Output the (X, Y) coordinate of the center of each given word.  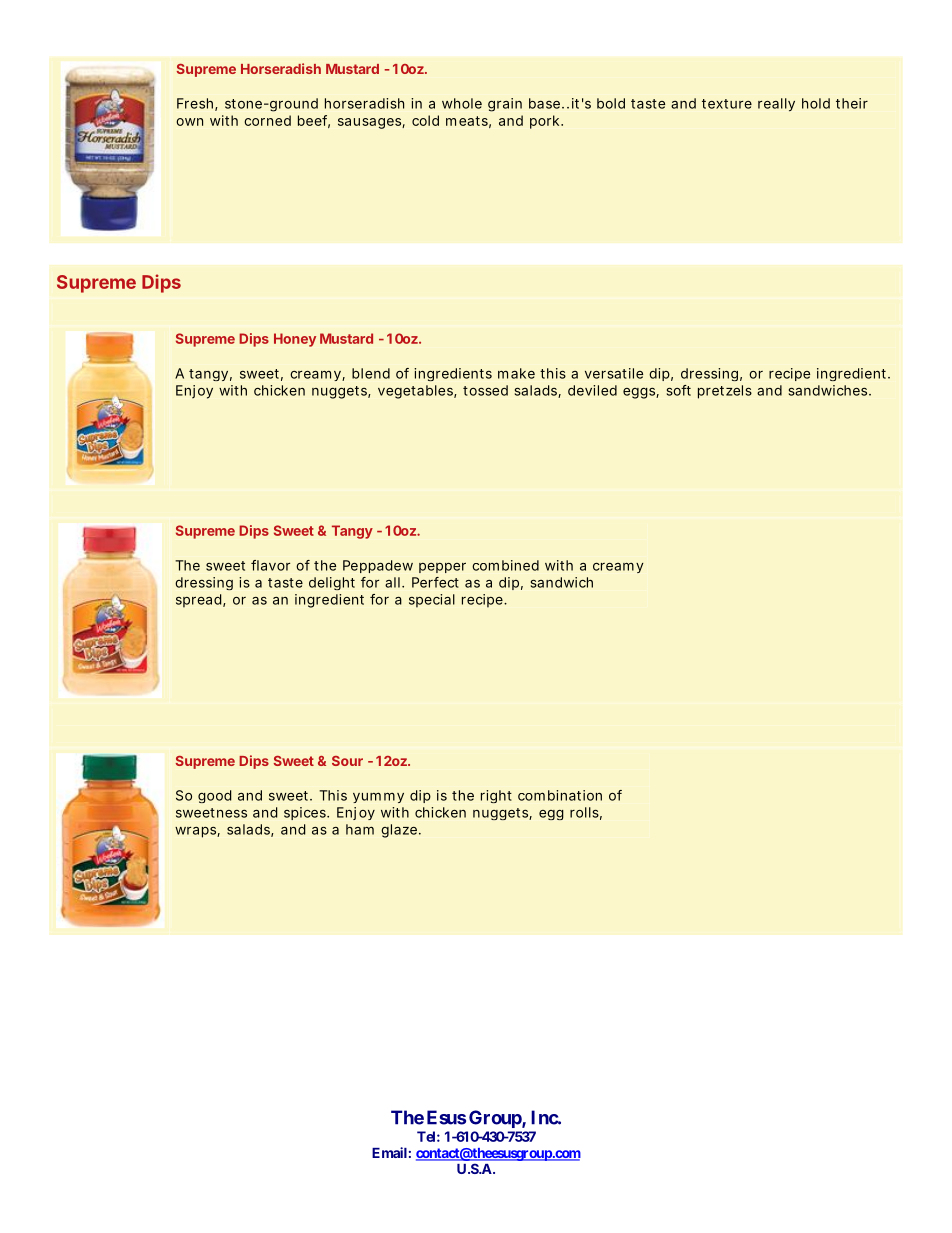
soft (679, 390)
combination (560, 795)
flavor (270, 565)
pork (546, 122)
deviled (592, 390)
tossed (485, 390)
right (496, 796)
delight (332, 583)
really (776, 104)
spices (306, 813)
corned (267, 120)
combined (505, 565)
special (432, 601)
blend (371, 373)
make (516, 373)
